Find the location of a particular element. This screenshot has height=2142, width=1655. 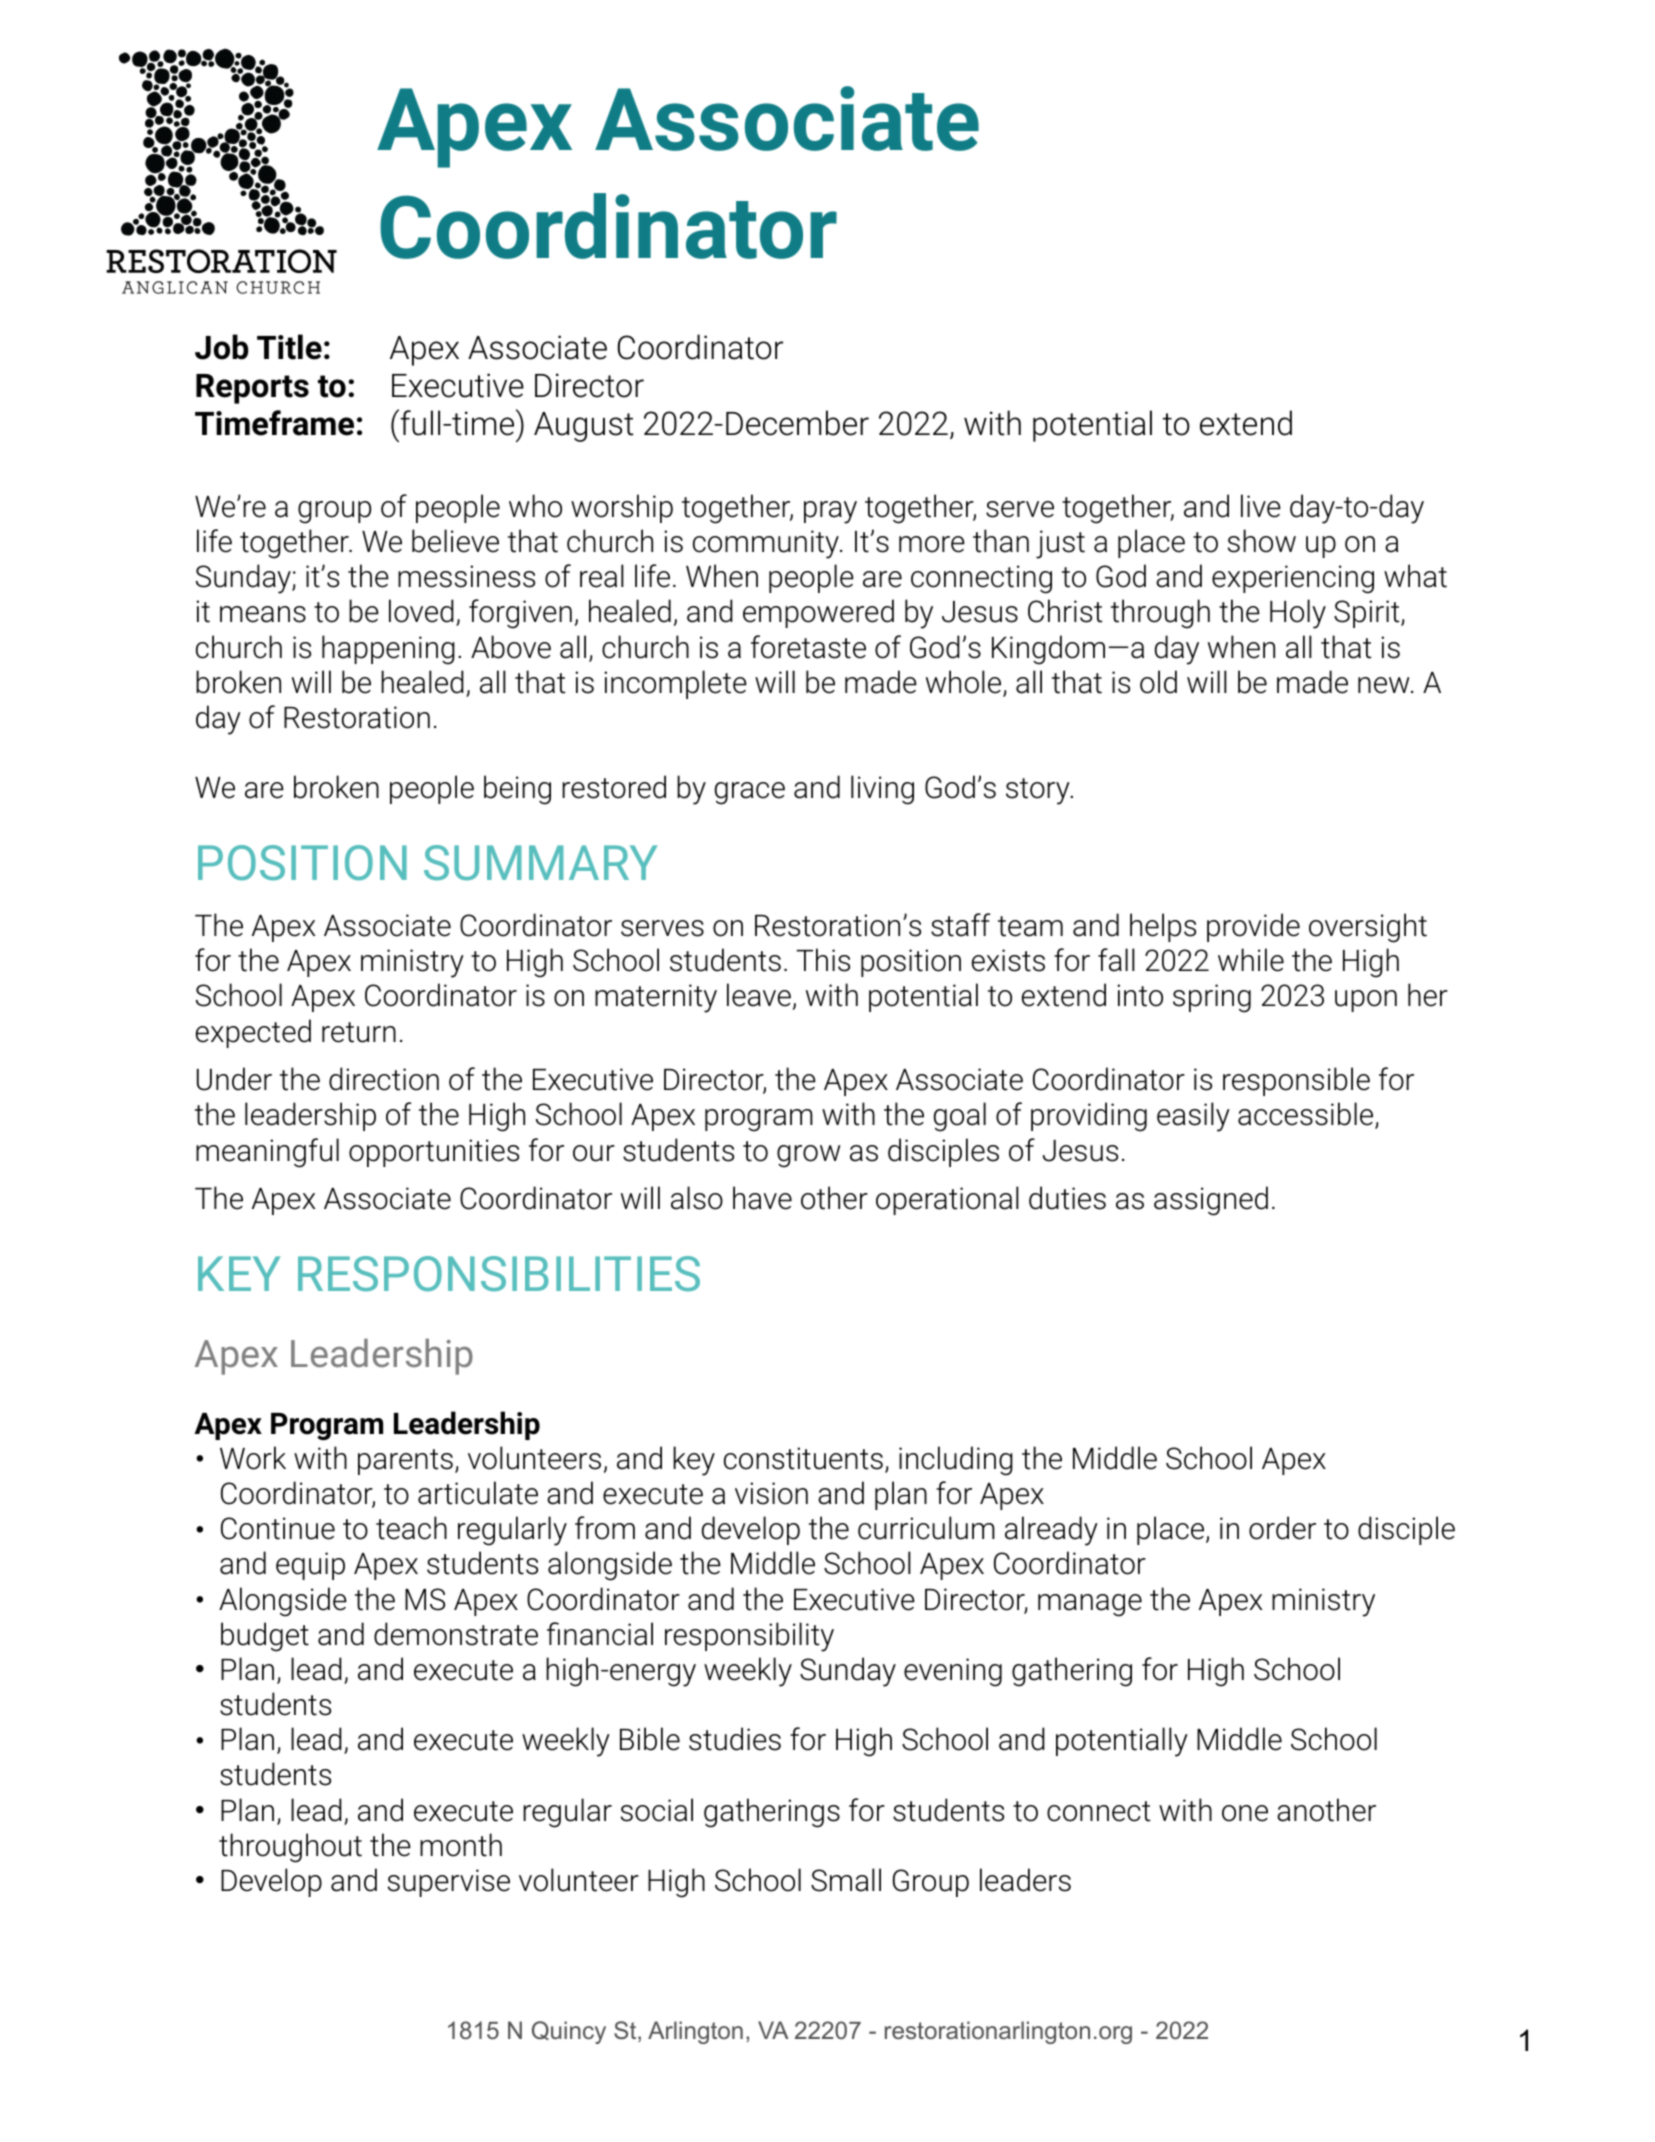

one is located at coordinates (1245, 1813).
